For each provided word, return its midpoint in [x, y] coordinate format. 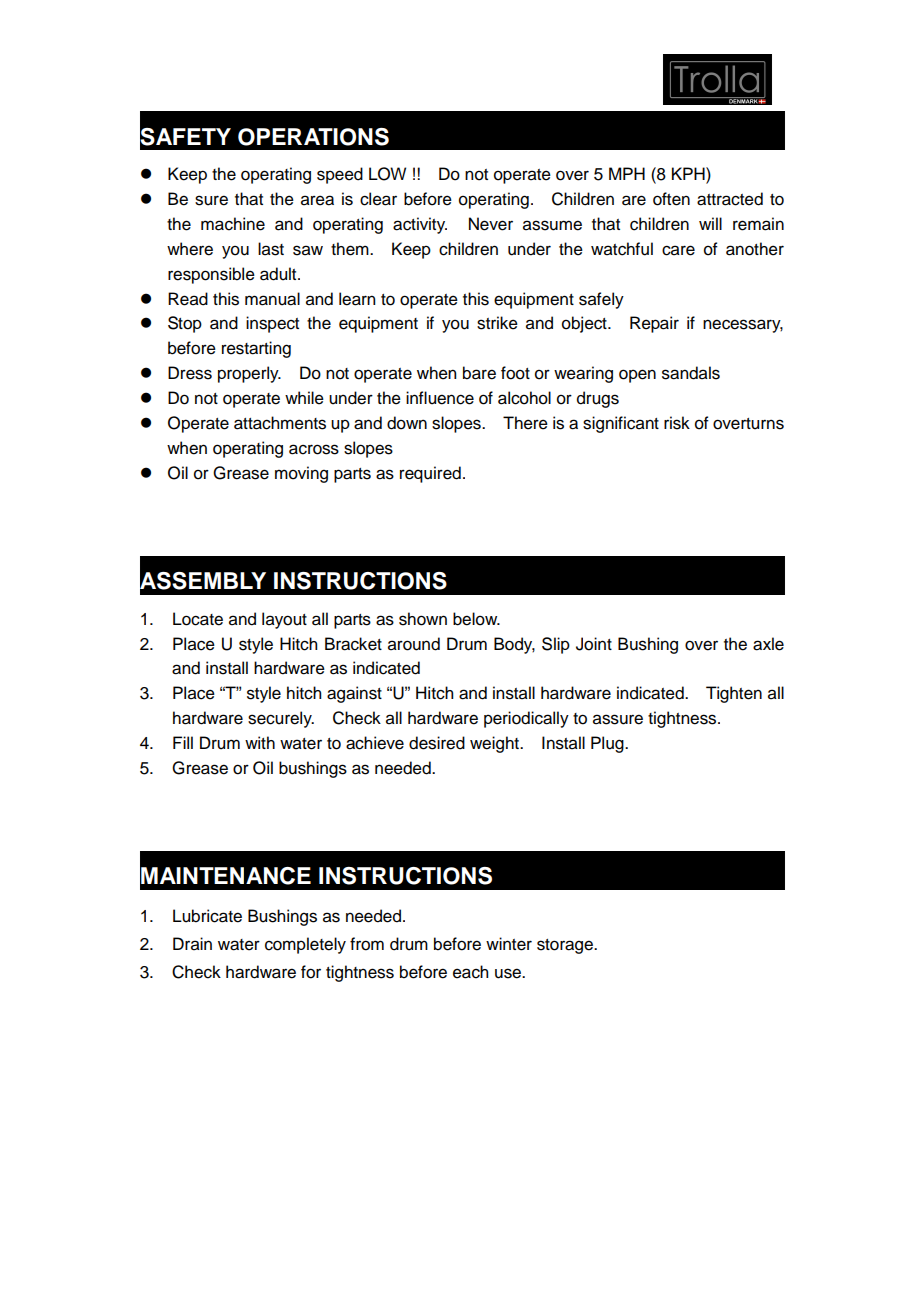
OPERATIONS [313, 137]
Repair [654, 324]
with [260, 742]
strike [497, 323]
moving [301, 474]
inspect [272, 324]
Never [491, 224]
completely [305, 945]
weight [495, 744]
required [430, 474]
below [476, 619]
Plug [608, 744]
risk [677, 423]
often [671, 199]
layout [284, 620]
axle [768, 644]
